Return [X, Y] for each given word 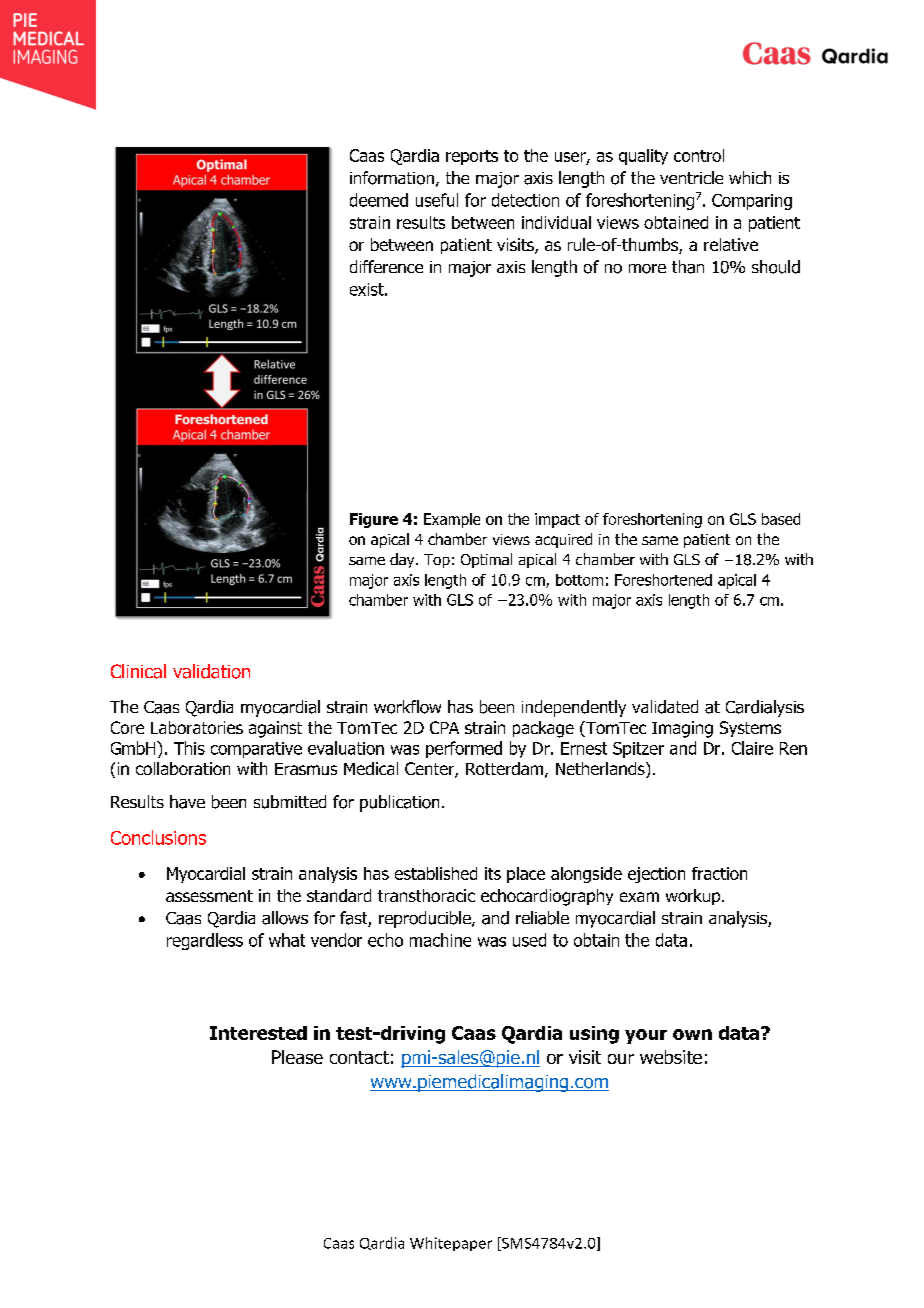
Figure [374, 520]
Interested [258, 1033]
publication [399, 803]
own [692, 1034]
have [187, 802]
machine [440, 940]
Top [437, 561]
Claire [752, 748]
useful [437, 200]
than [688, 267]
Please [297, 1057]
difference [386, 266]
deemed [379, 200]
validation [211, 671]
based [781, 519]
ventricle [691, 177]
